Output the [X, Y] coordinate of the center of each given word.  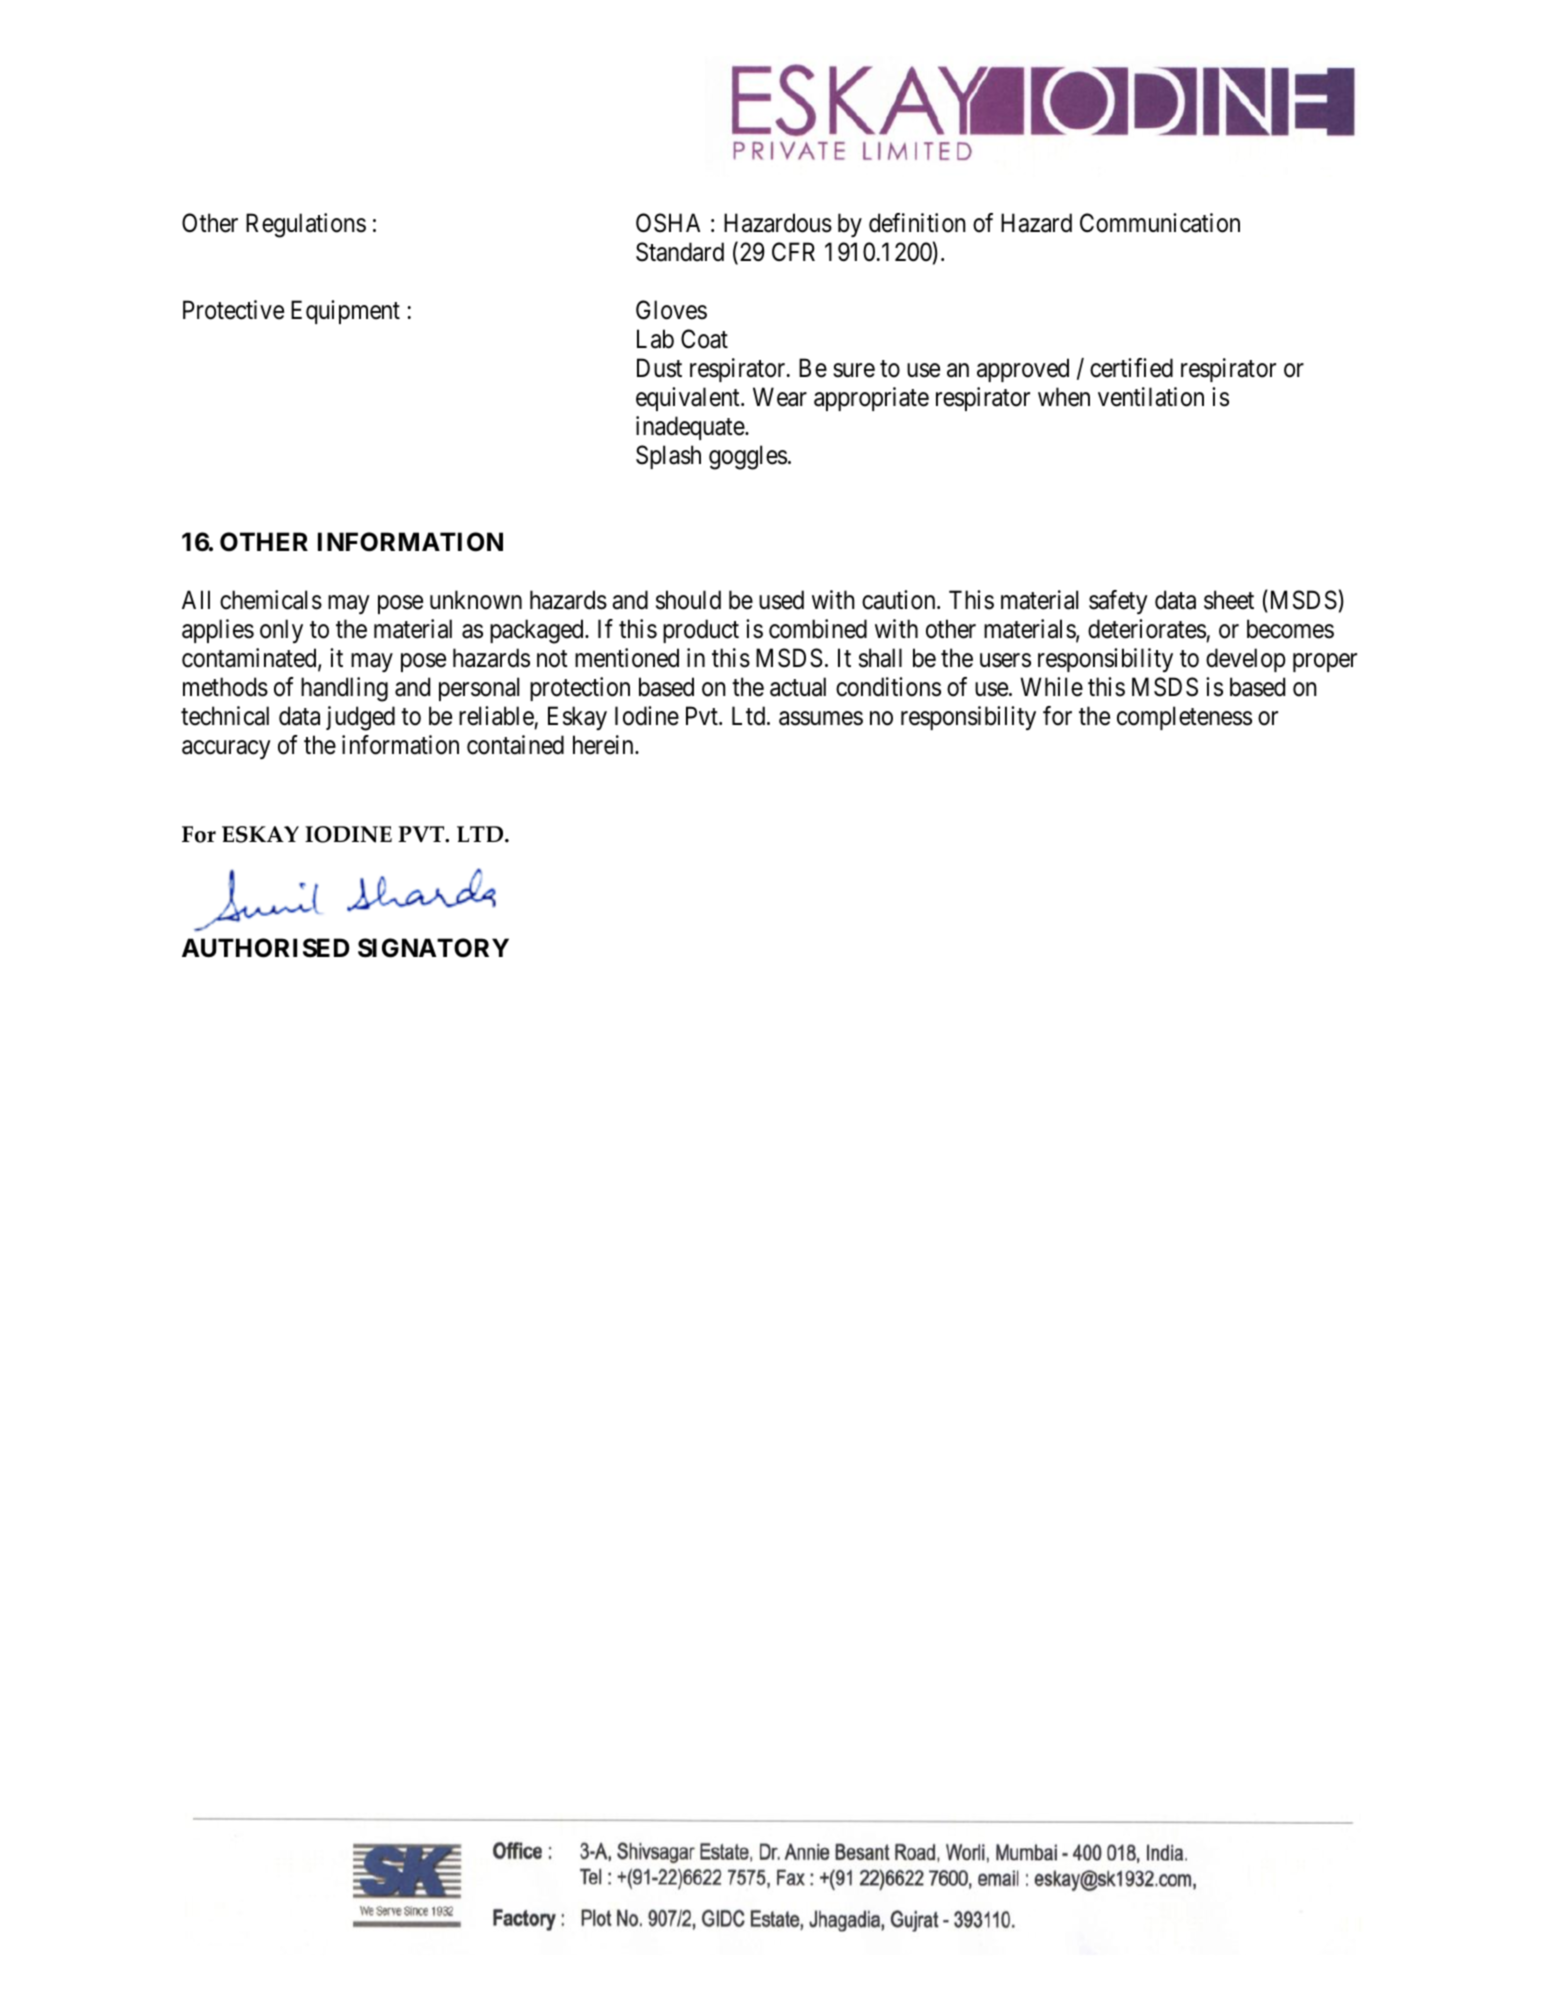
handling [344, 689]
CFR [793, 252]
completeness [1184, 718]
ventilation [1151, 397]
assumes [821, 718]
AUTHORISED [265, 948]
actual [798, 687]
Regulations [306, 225]
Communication [1160, 223]
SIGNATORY [433, 948]
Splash [668, 457]
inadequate [691, 428]
